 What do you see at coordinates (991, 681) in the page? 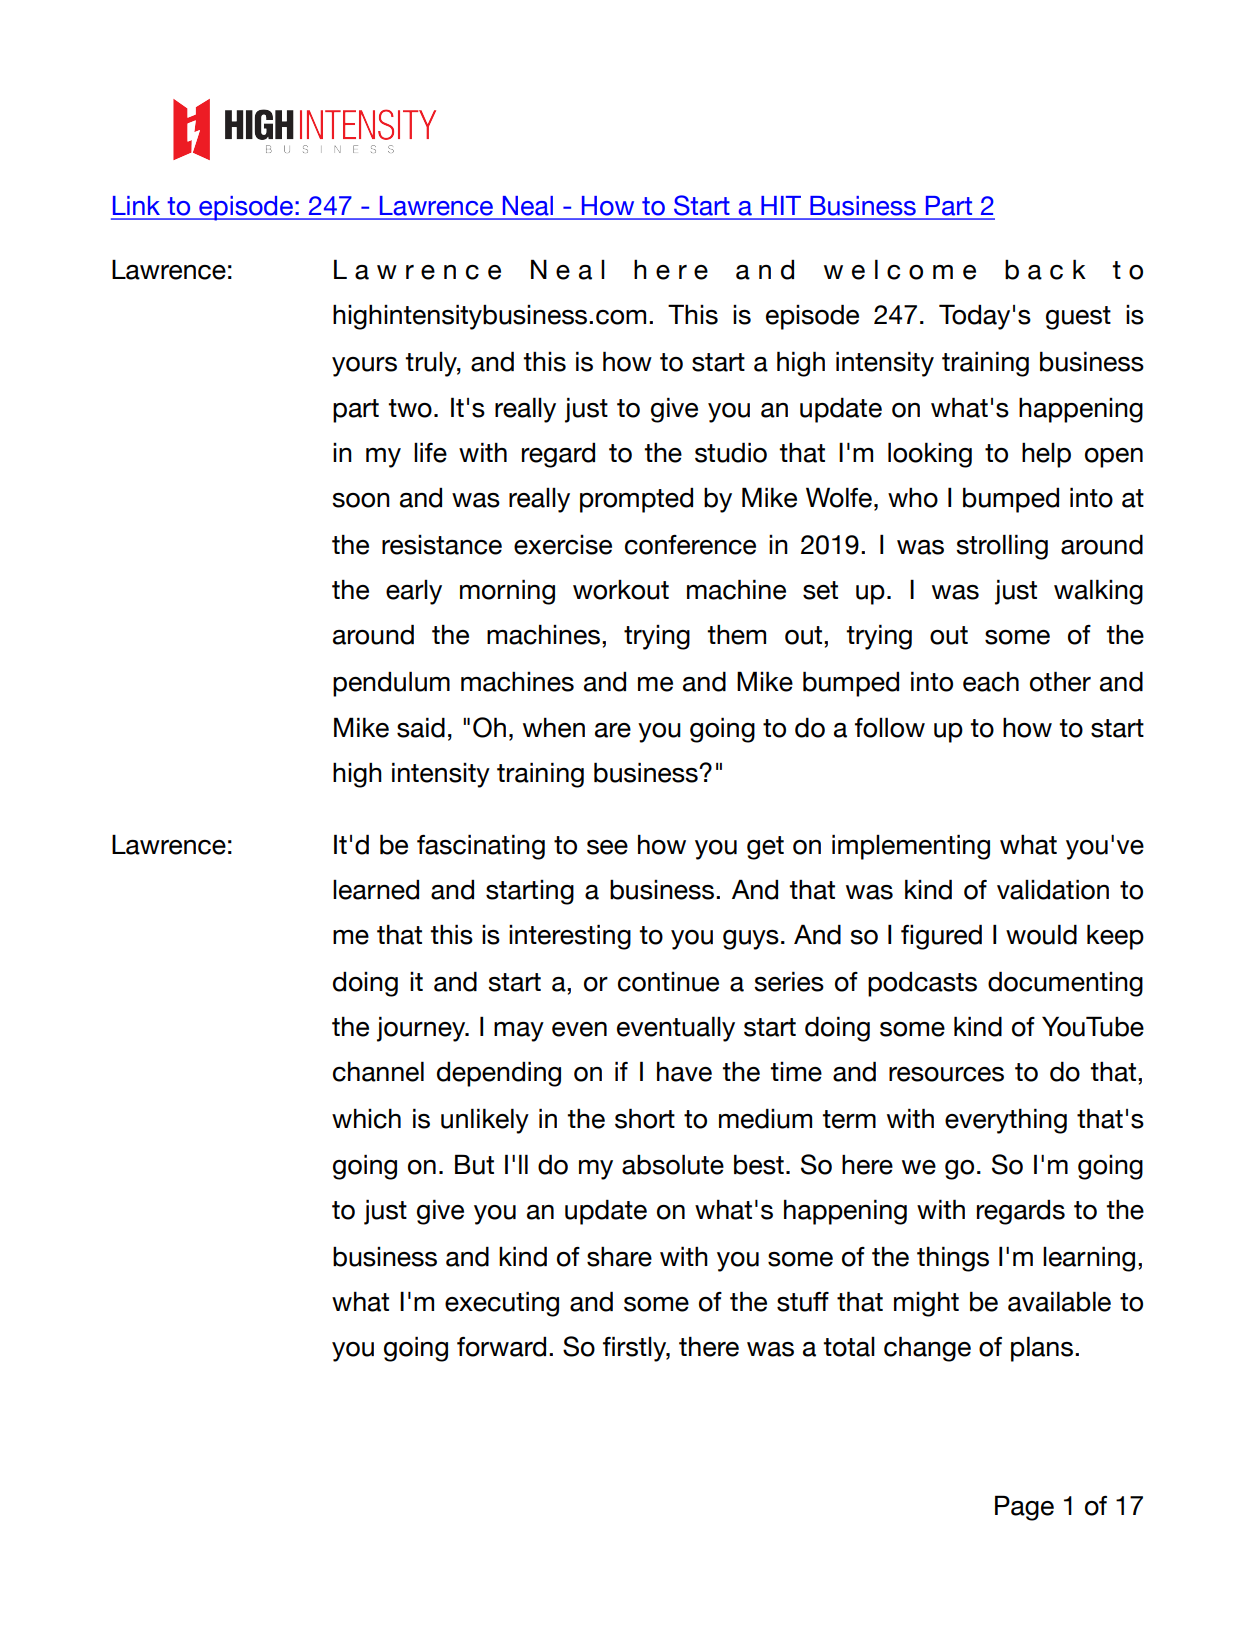
I see `each` at bounding box center [991, 681].
